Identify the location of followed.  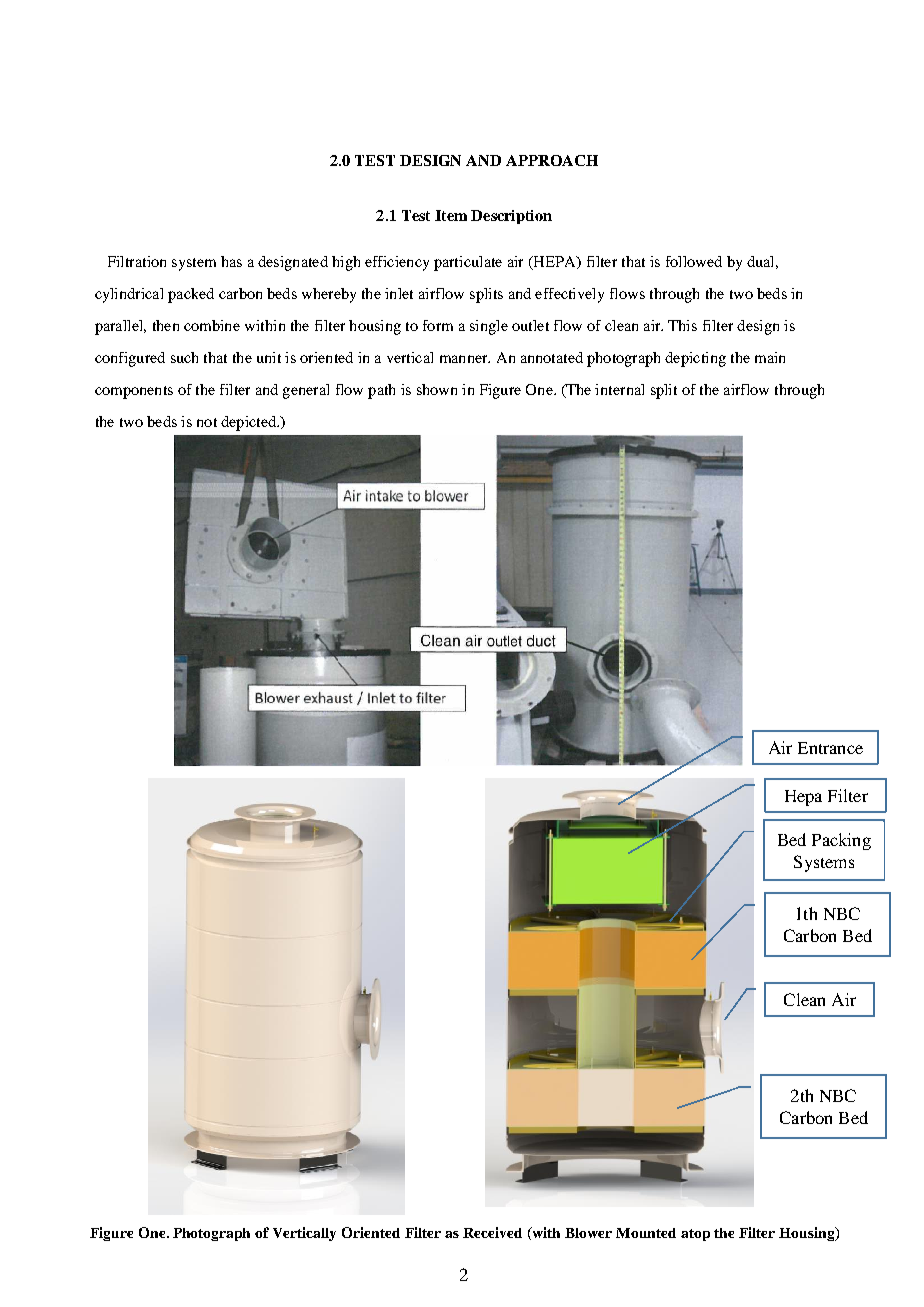
(694, 261).
